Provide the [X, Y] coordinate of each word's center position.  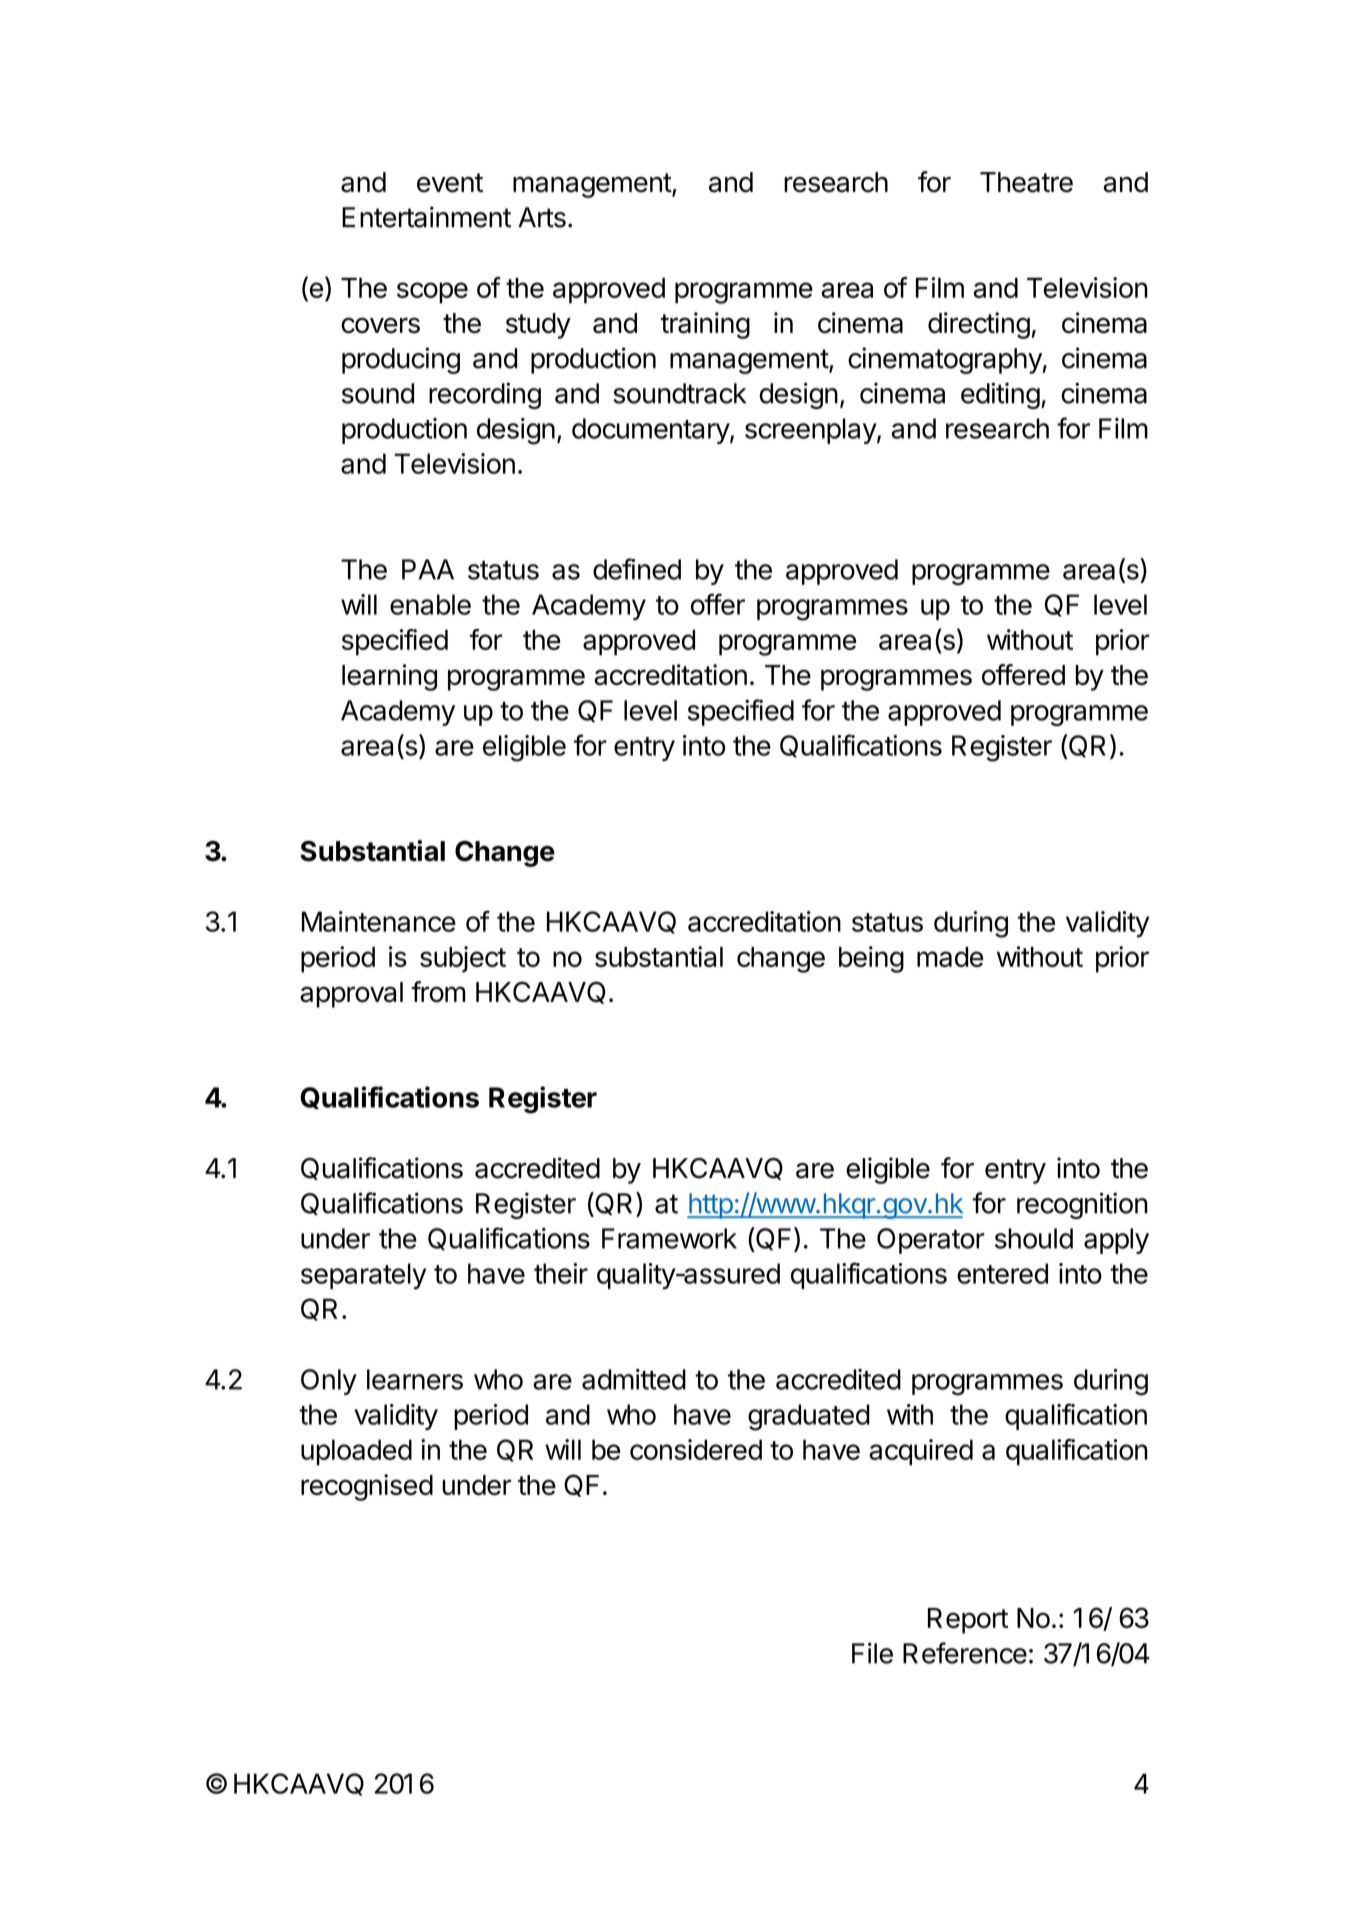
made [950, 957]
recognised [367, 1487]
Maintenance [379, 921]
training [705, 325]
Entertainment [426, 217]
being [871, 959]
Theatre [1026, 182]
